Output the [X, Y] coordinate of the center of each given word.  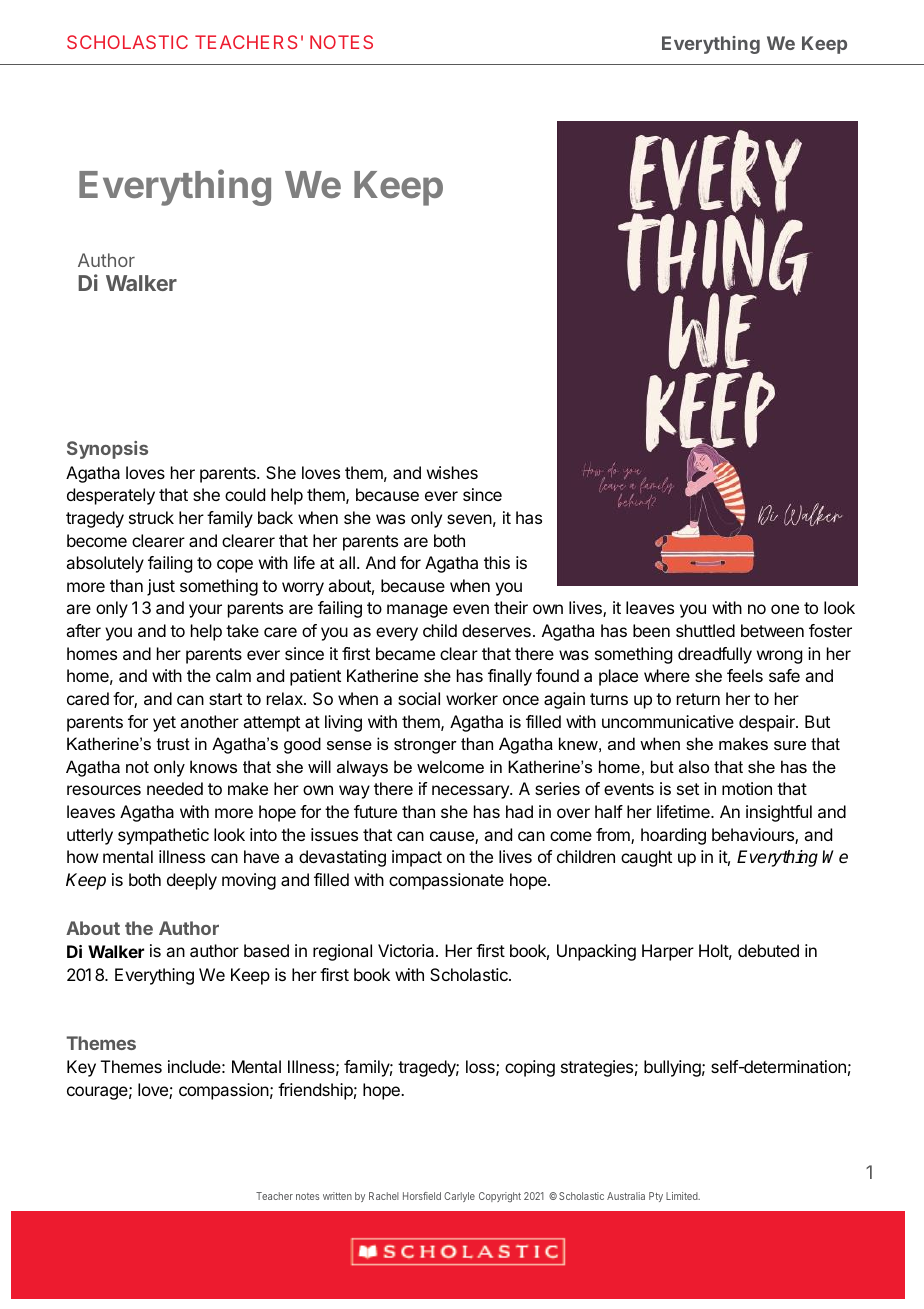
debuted [768, 950]
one [785, 609]
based [266, 950]
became [405, 653]
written [337, 1196]
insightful [779, 813]
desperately [111, 496]
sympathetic [163, 836]
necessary [471, 792]
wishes [452, 472]
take [242, 630]
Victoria [407, 950]
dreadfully [715, 655]
